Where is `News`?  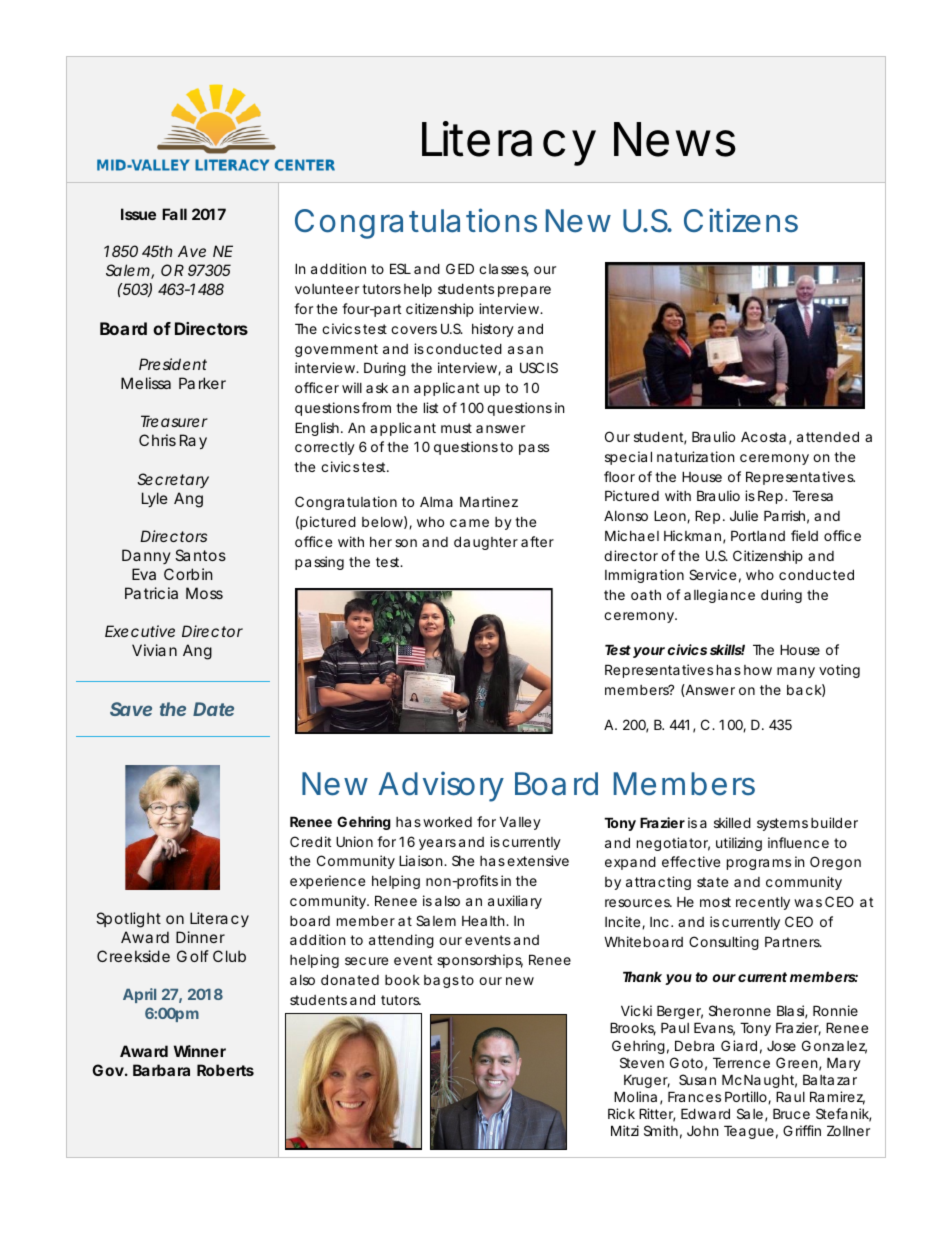
News is located at coordinates (675, 139).
